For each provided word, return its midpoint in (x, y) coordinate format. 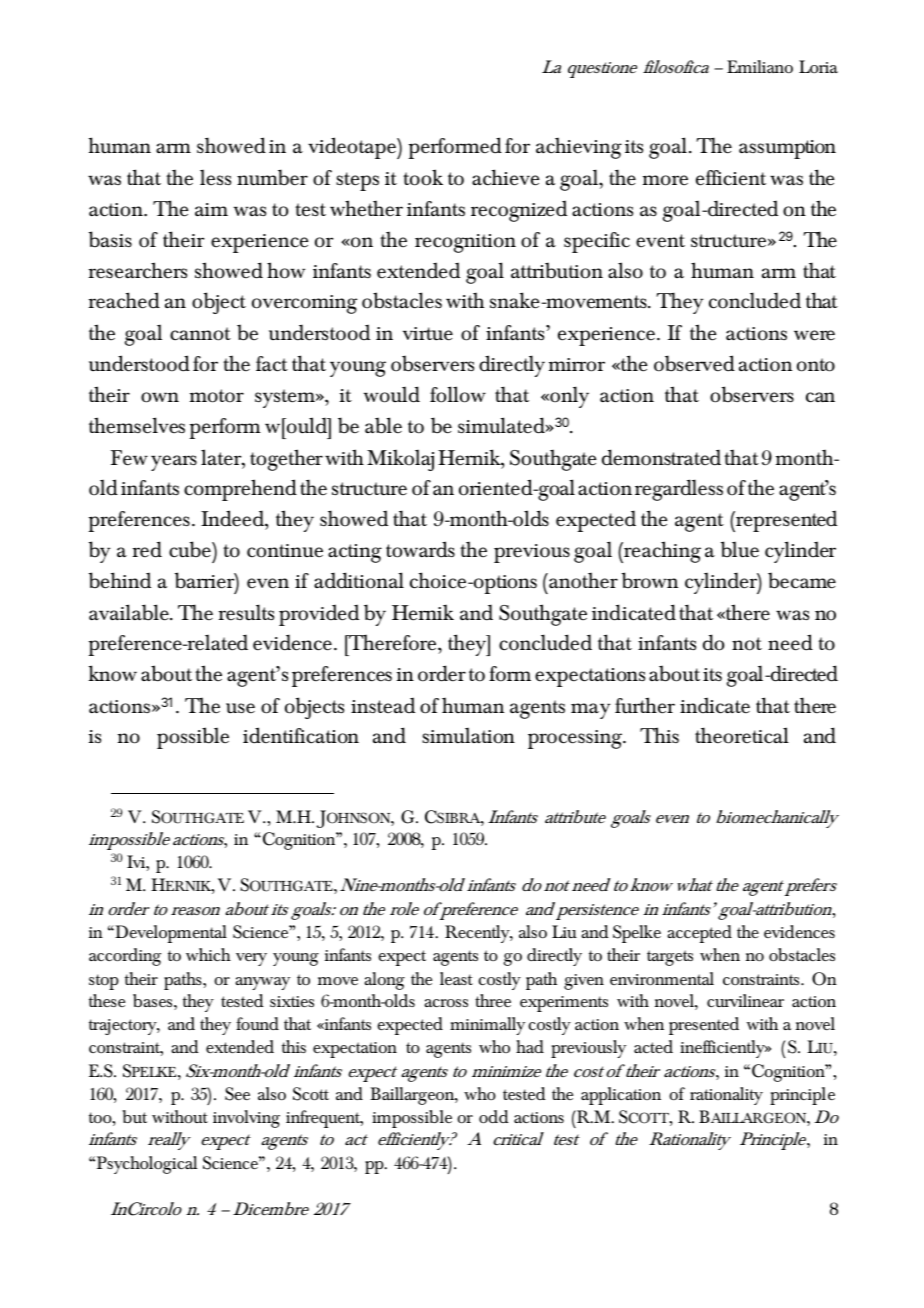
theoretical (742, 735)
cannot (200, 334)
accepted (699, 934)
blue (740, 549)
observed (694, 363)
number (272, 177)
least (456, 978)
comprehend (240, 490)
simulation (468, 735)
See (237, 1094)
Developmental (170, 934)
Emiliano (760, 66)
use (240, 708)
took (423, 177)
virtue (428, 334)
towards (420, 549)
